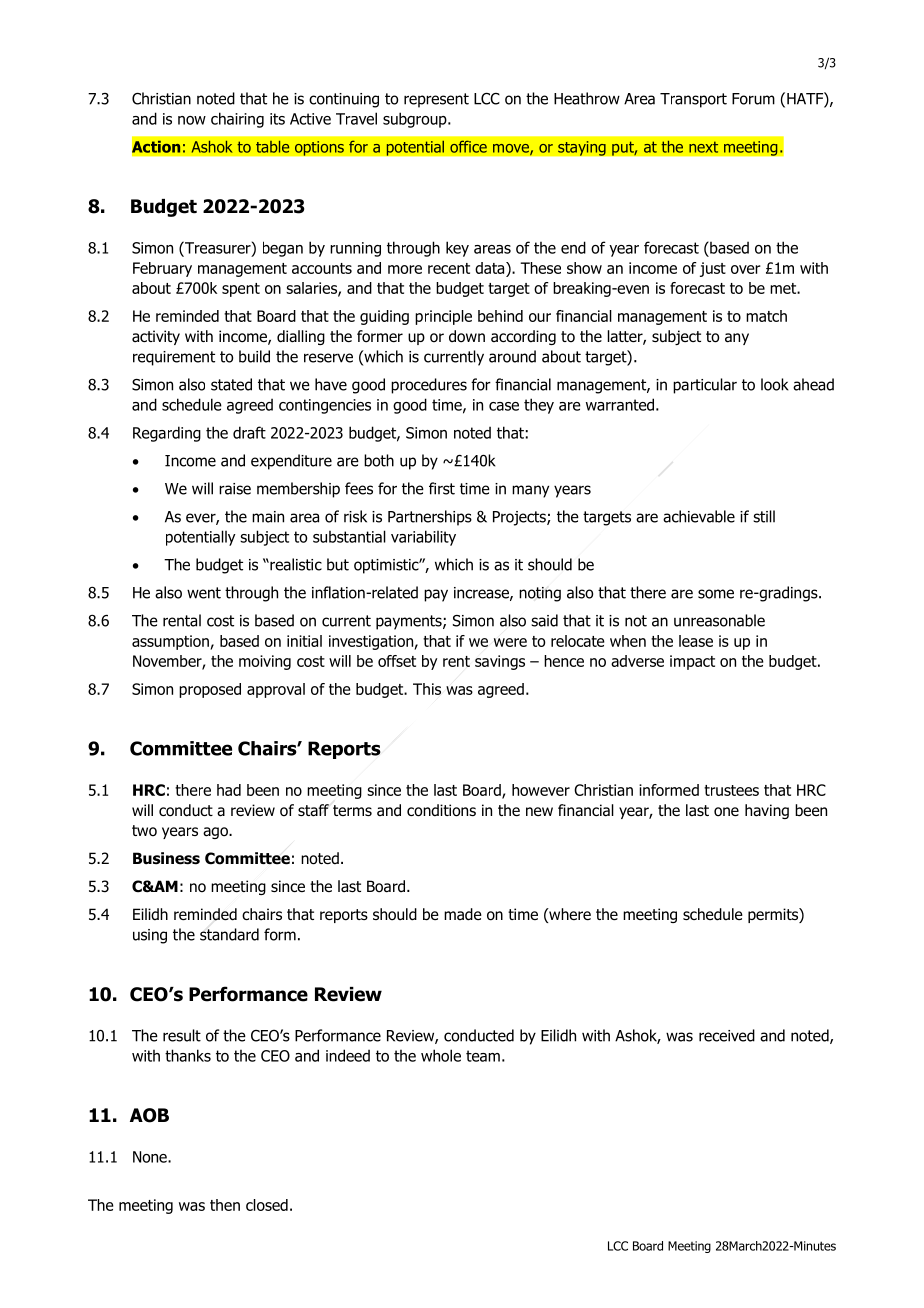  What do you see at coordinates (216, 833) in the document?
I see `ago` at bounding box center [216, 833].
